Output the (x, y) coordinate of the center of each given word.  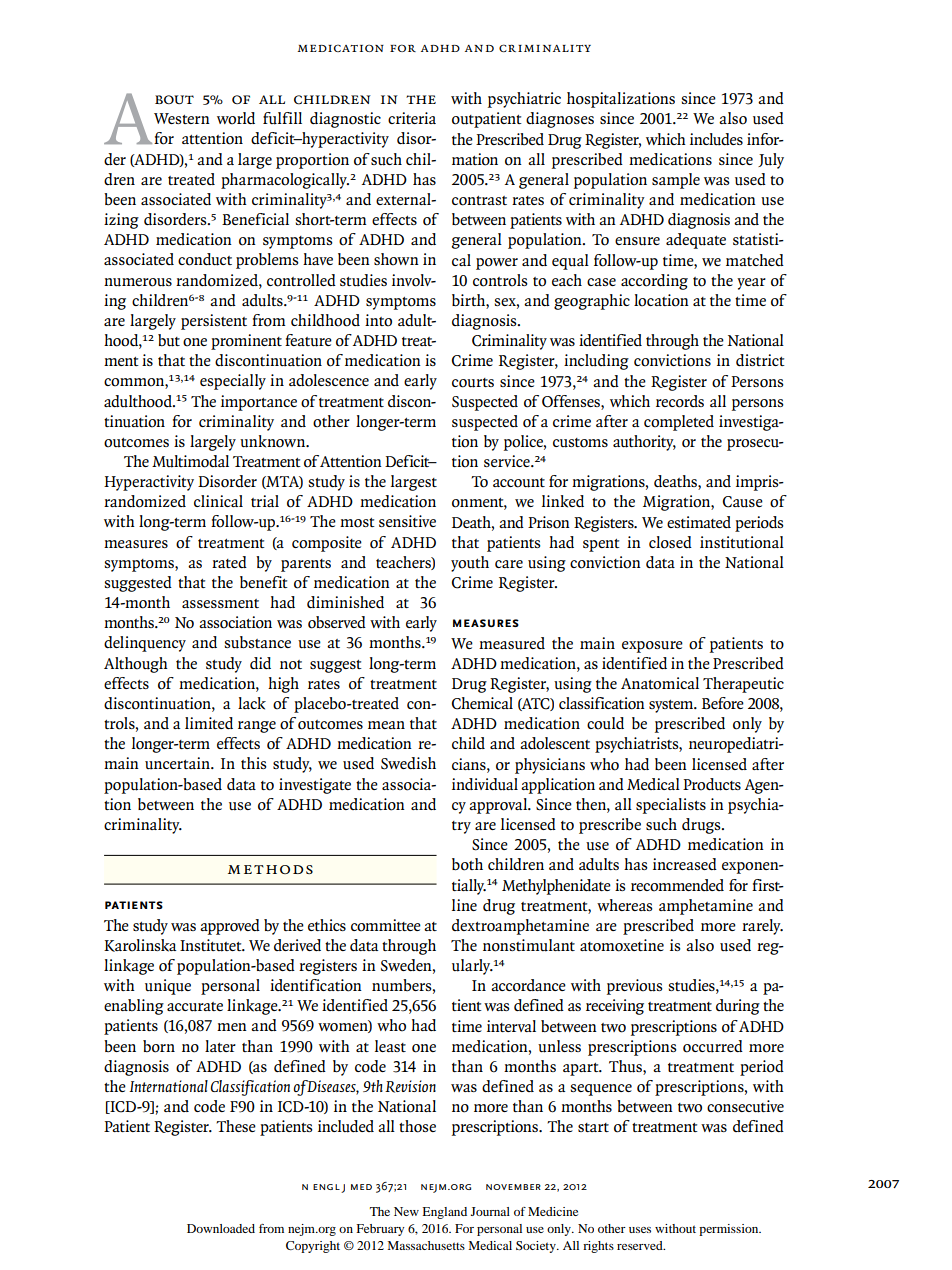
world (236, 118)
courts (473, 383)
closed (670, 542)
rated (229, 562)
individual (485, 784)
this (254, 763)
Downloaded (221, 1228)
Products (712, 784)
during (738, 1007)
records (680, 401)
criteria (412, 118)
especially (233, 382)
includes (716, 139)
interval (511, 1026)
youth (470, 564)
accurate (195, 1007)
